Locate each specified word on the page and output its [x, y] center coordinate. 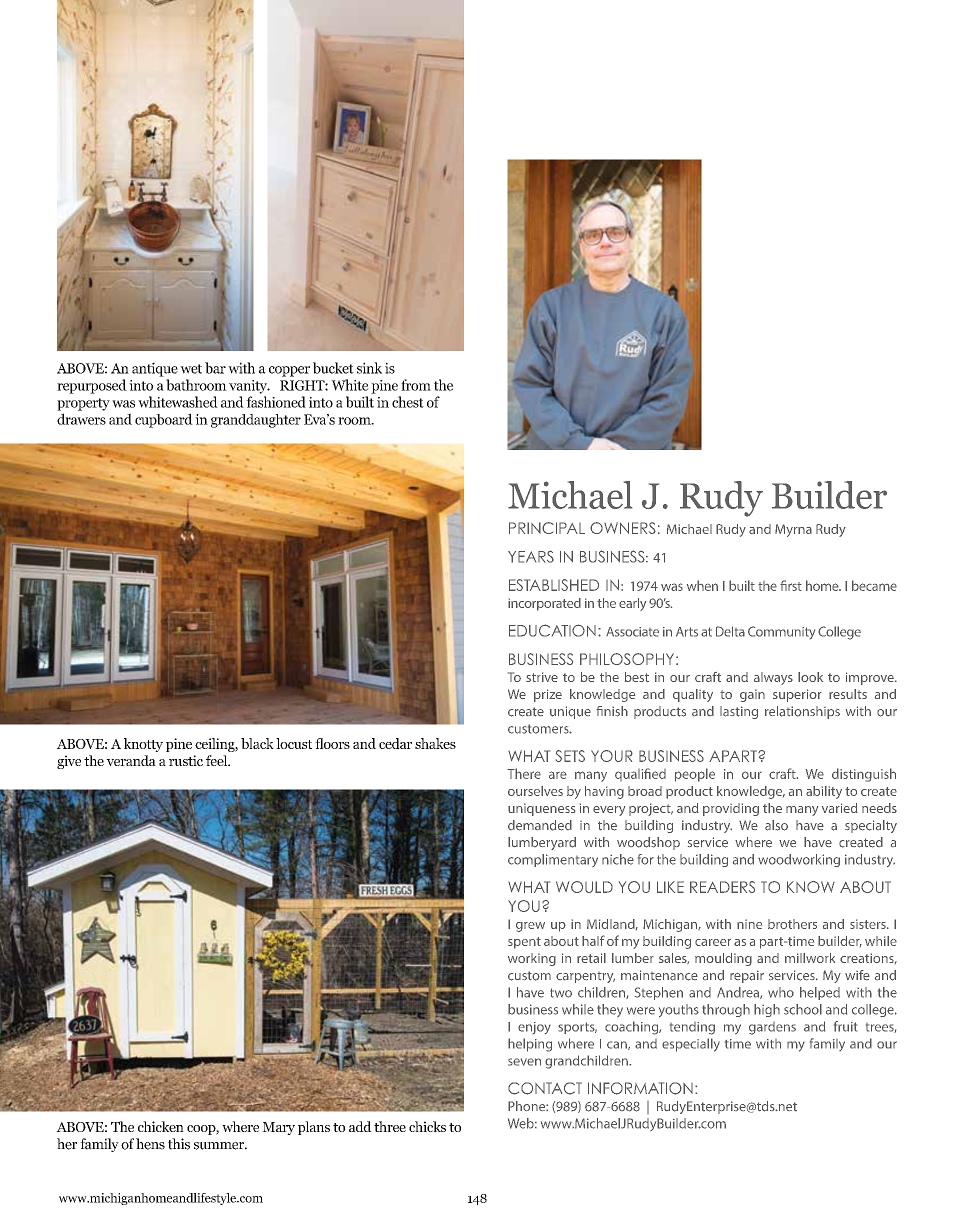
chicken [161, 1126]
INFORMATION [640, 1088]
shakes [435, 743]
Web [522, 1123]
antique [155, 369]
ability [824, 792]
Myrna [793, 530]
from [416, 385]
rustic [186, 760]
